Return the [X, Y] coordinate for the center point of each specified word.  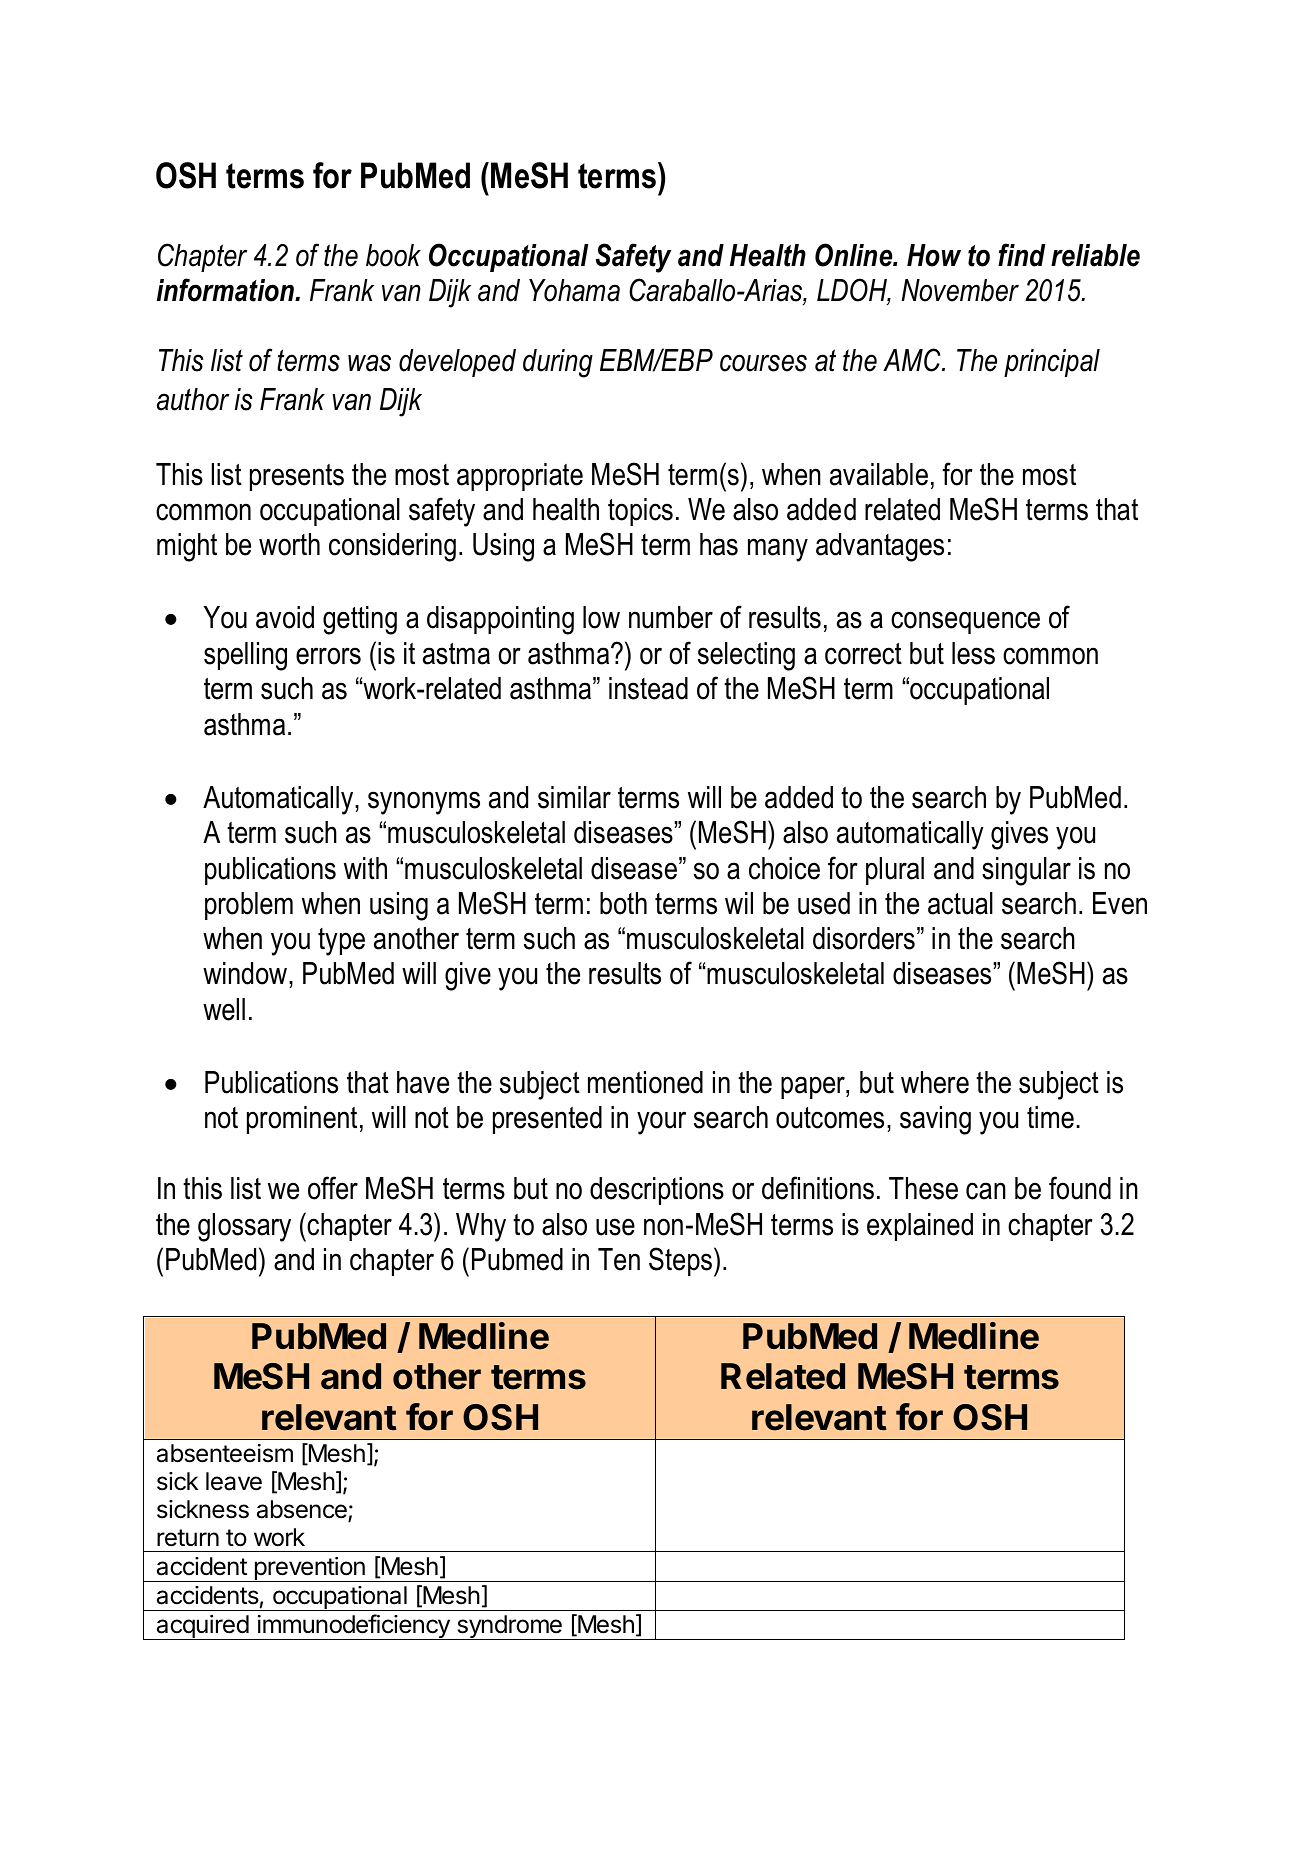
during [558, 363]
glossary [244, 1227]
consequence [965, 622]
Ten [619, 1259]
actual [960, 903]
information [226, 290]
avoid [285, 617]
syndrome [509, 1627]
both [623, 903]
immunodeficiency [353, 1627]
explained [920, 1227]
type [341, 942]
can [986, 1191]
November [960, 290]
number [671, 617]
